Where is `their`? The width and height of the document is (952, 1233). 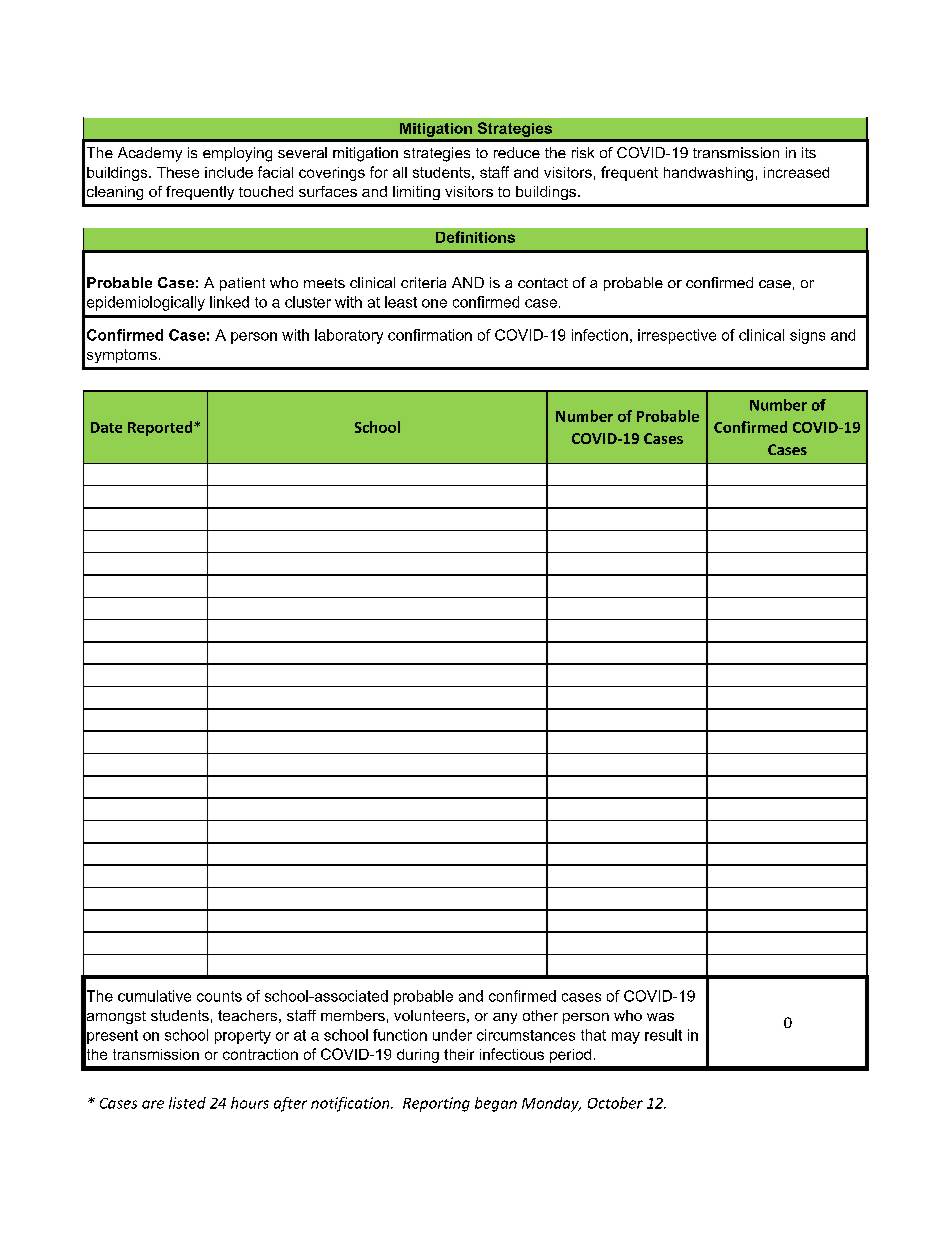
their is located at coordinates (459, 1054).
